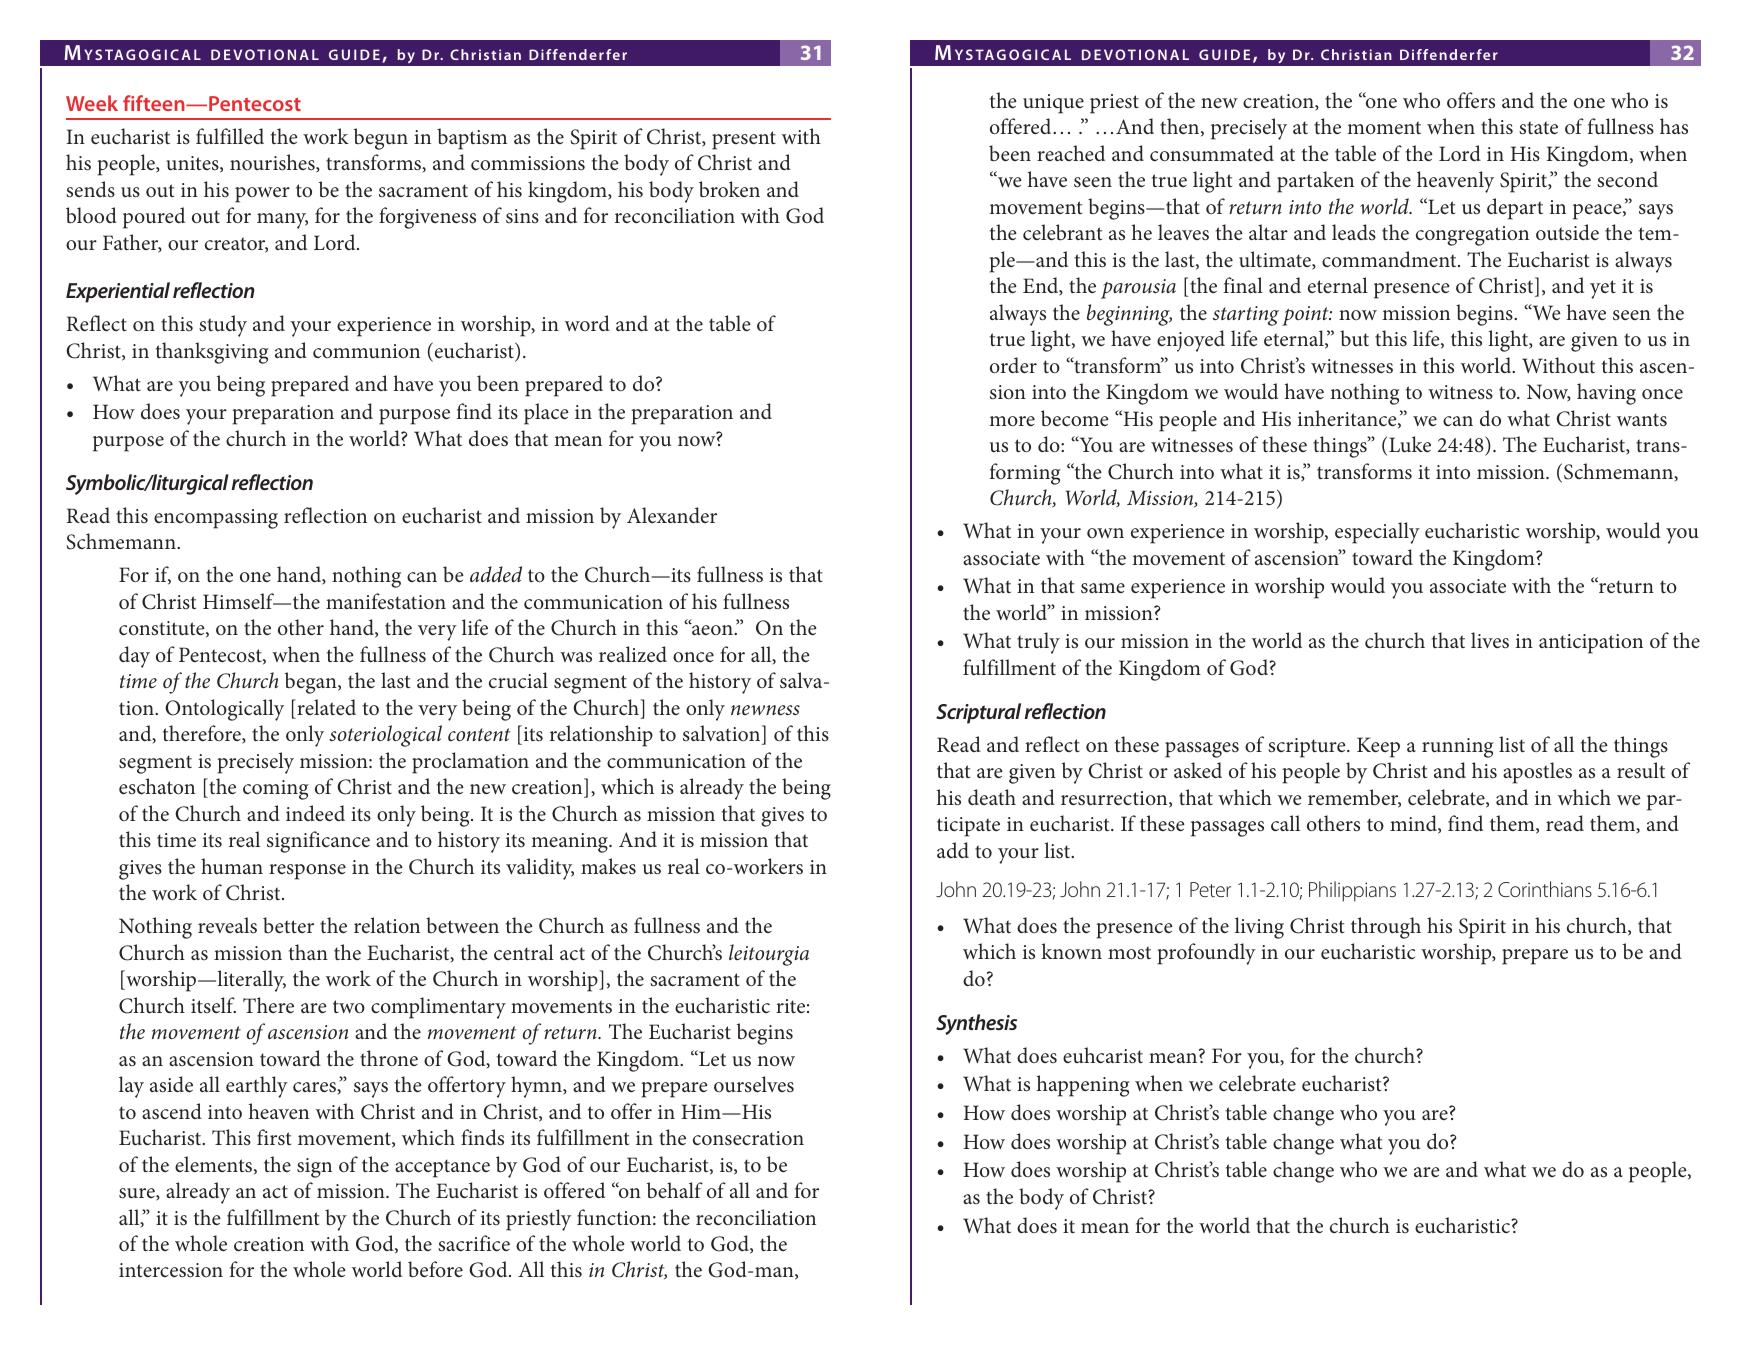  I want to click on present, so click(744, 140).
